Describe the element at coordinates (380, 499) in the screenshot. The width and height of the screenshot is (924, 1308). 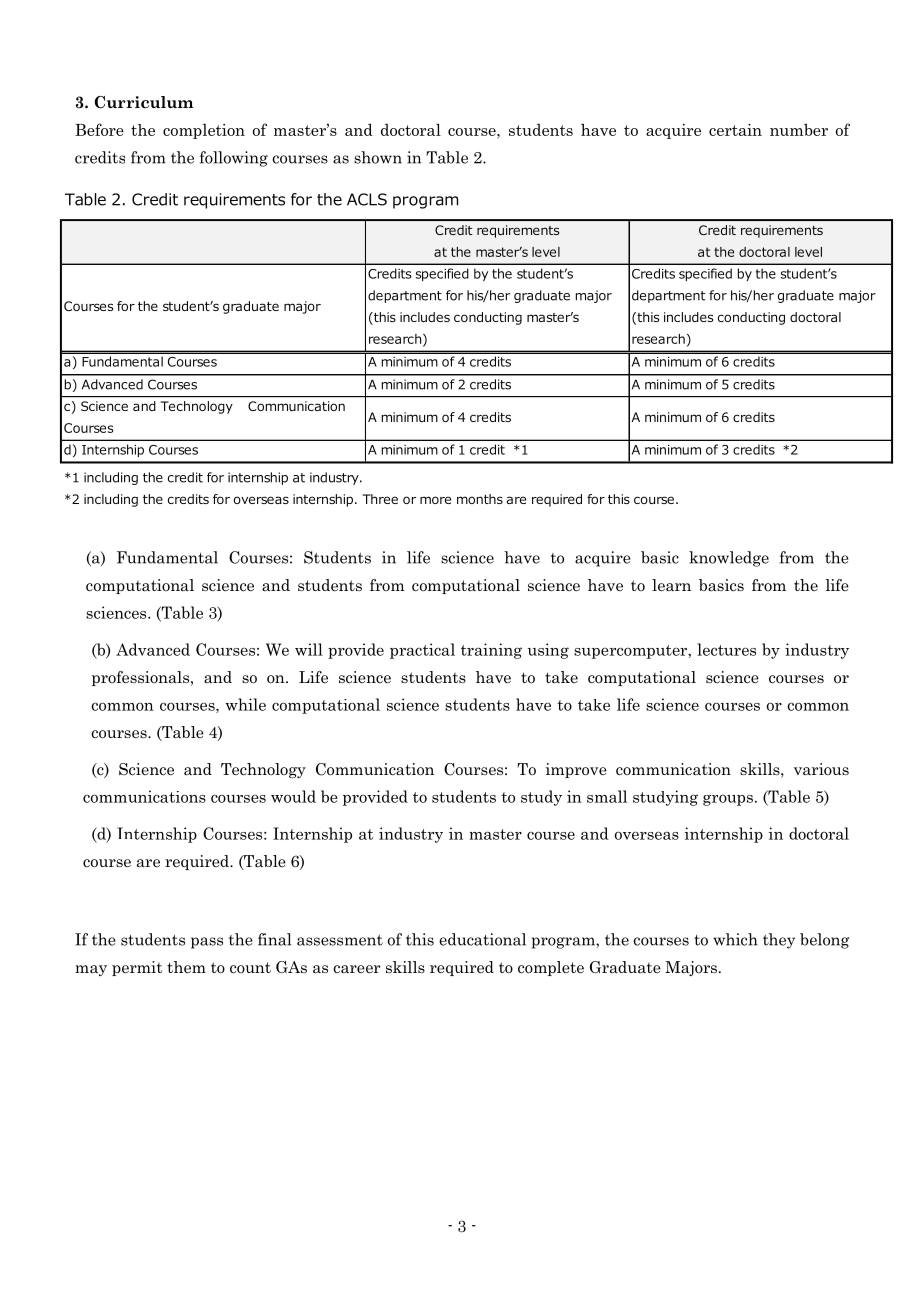
I see `Three` at that location.
